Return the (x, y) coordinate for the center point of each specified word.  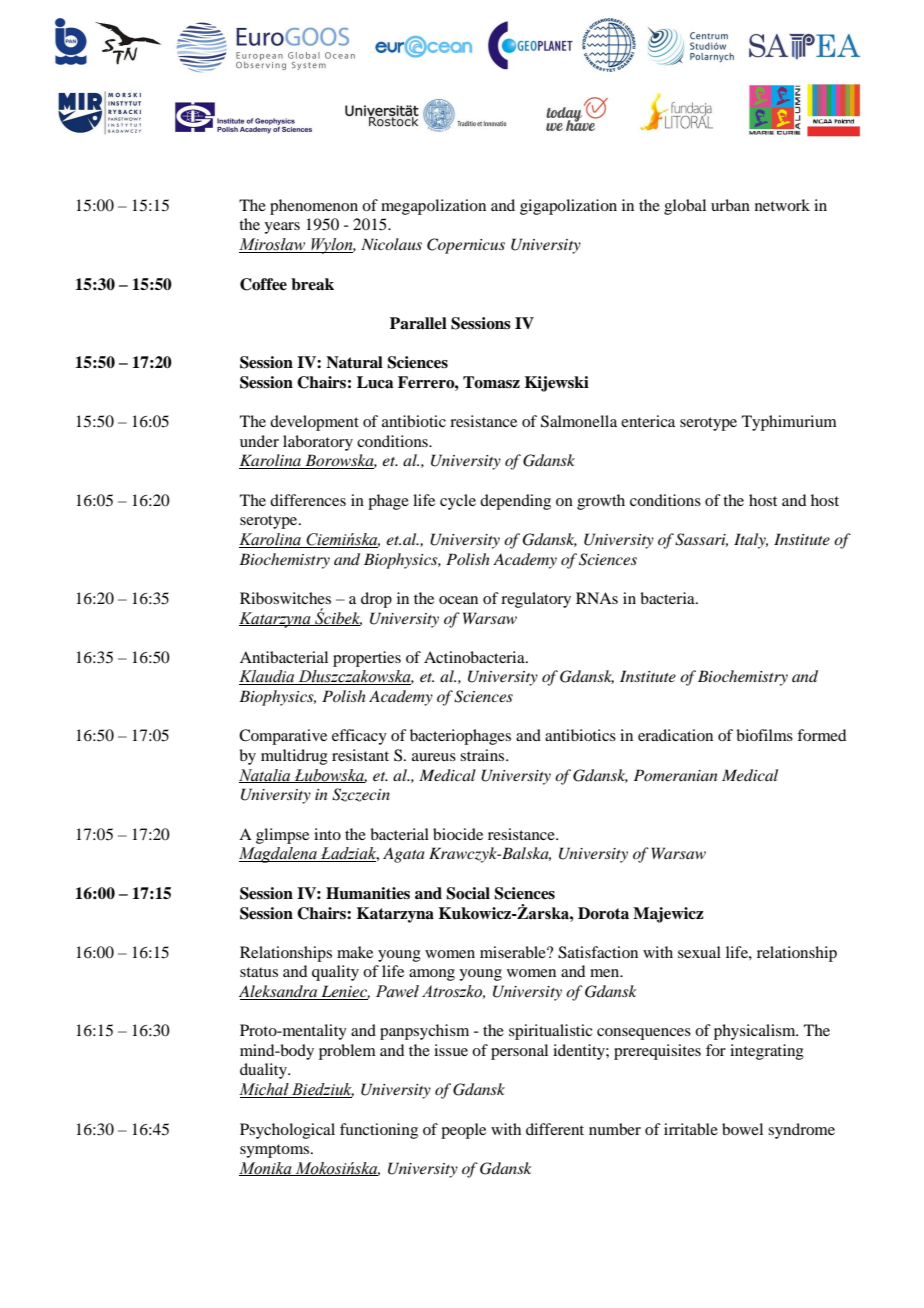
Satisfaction (598, 952)
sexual (699, 952)
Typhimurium (789, 423)
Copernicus (466, 246)
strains (483, 755)
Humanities (368, 893)
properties (367, 659)
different (555, 1129)
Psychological (287, 1131)
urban (730, 205)
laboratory (318, 443)
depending (515, 502)
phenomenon (314, 207)
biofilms (764, 735)
